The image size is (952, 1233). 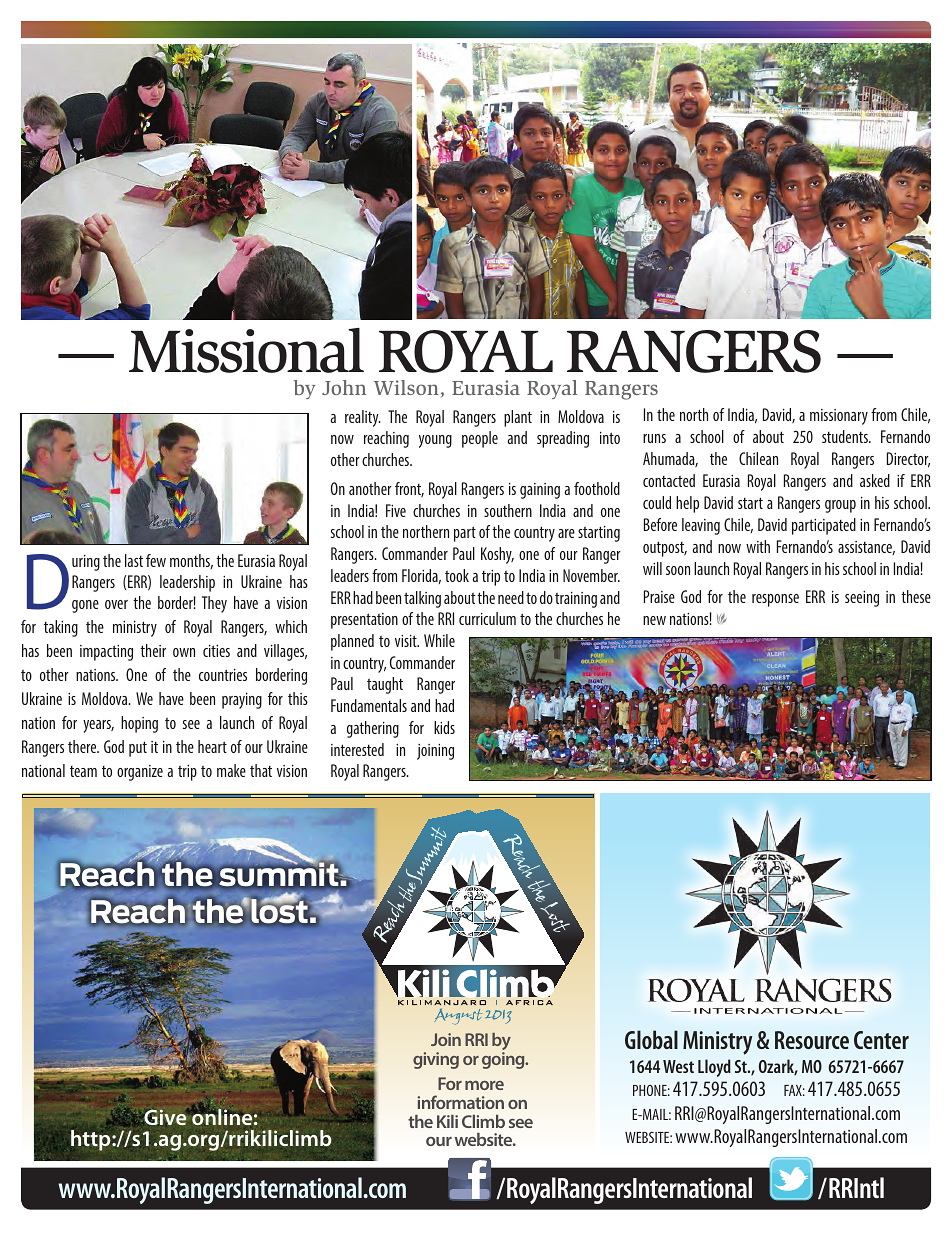 I want to click on organize, so click(x=140, y=773).
